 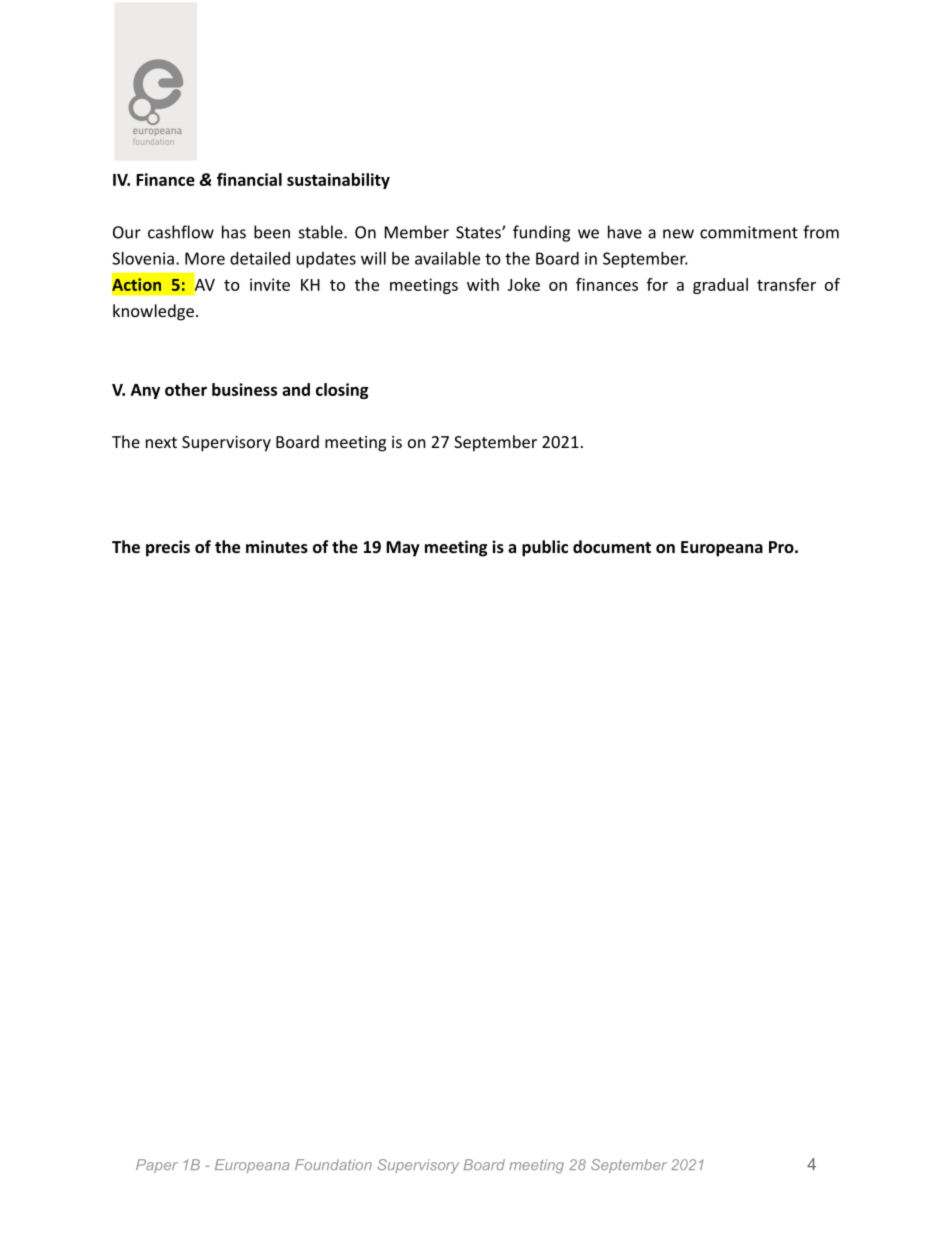 What do you see at coordinates (479, 232) in the screenshot?
I see `States` at bounding box center [479, 232].
